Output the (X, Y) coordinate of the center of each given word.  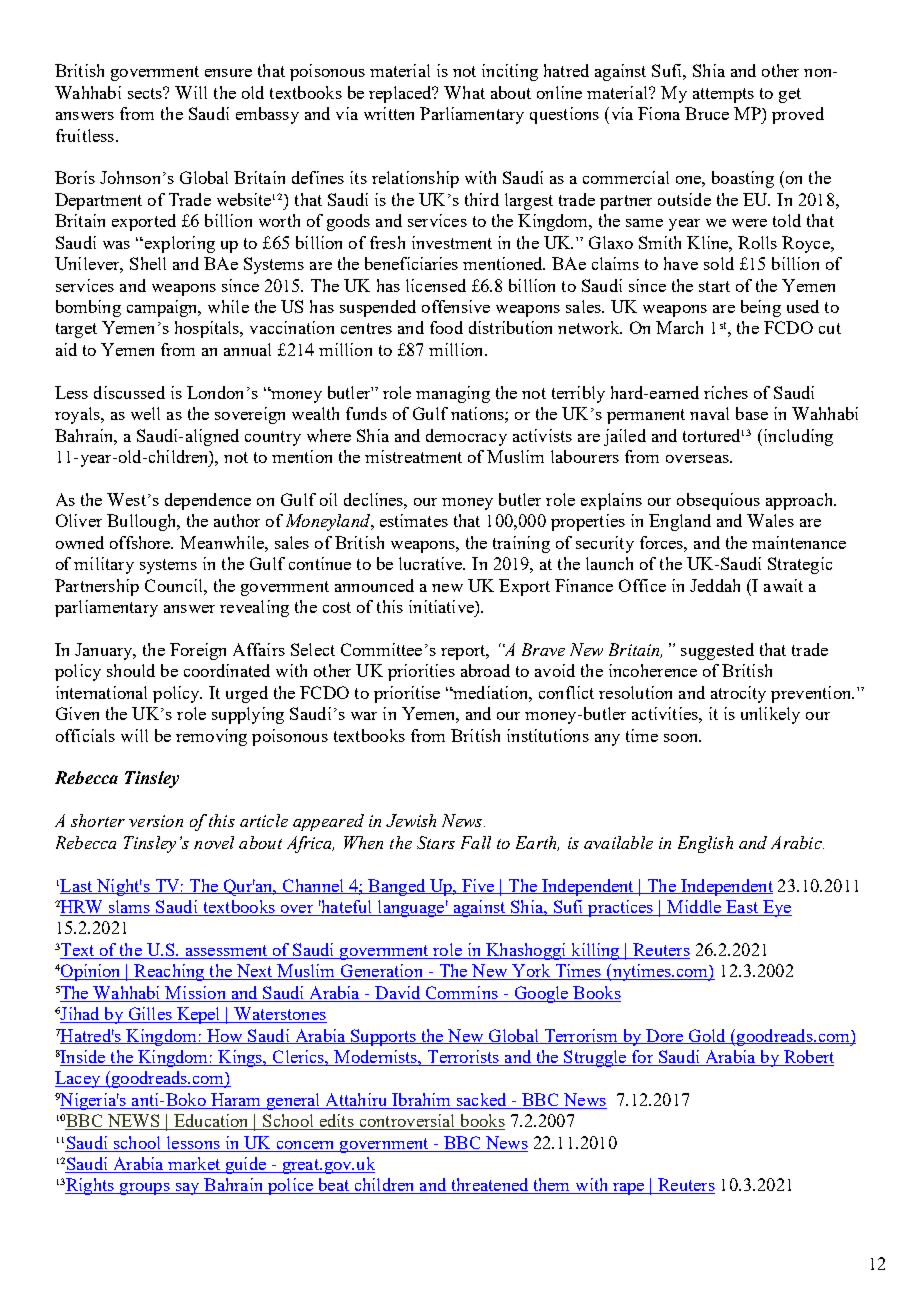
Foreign (198, 651)
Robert (807, 1058)
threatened (490, 1186)
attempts (723, 95)
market (194, 1165)
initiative (442, 606)
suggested (717, 651)
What (464, 92)
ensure (228, 73)
